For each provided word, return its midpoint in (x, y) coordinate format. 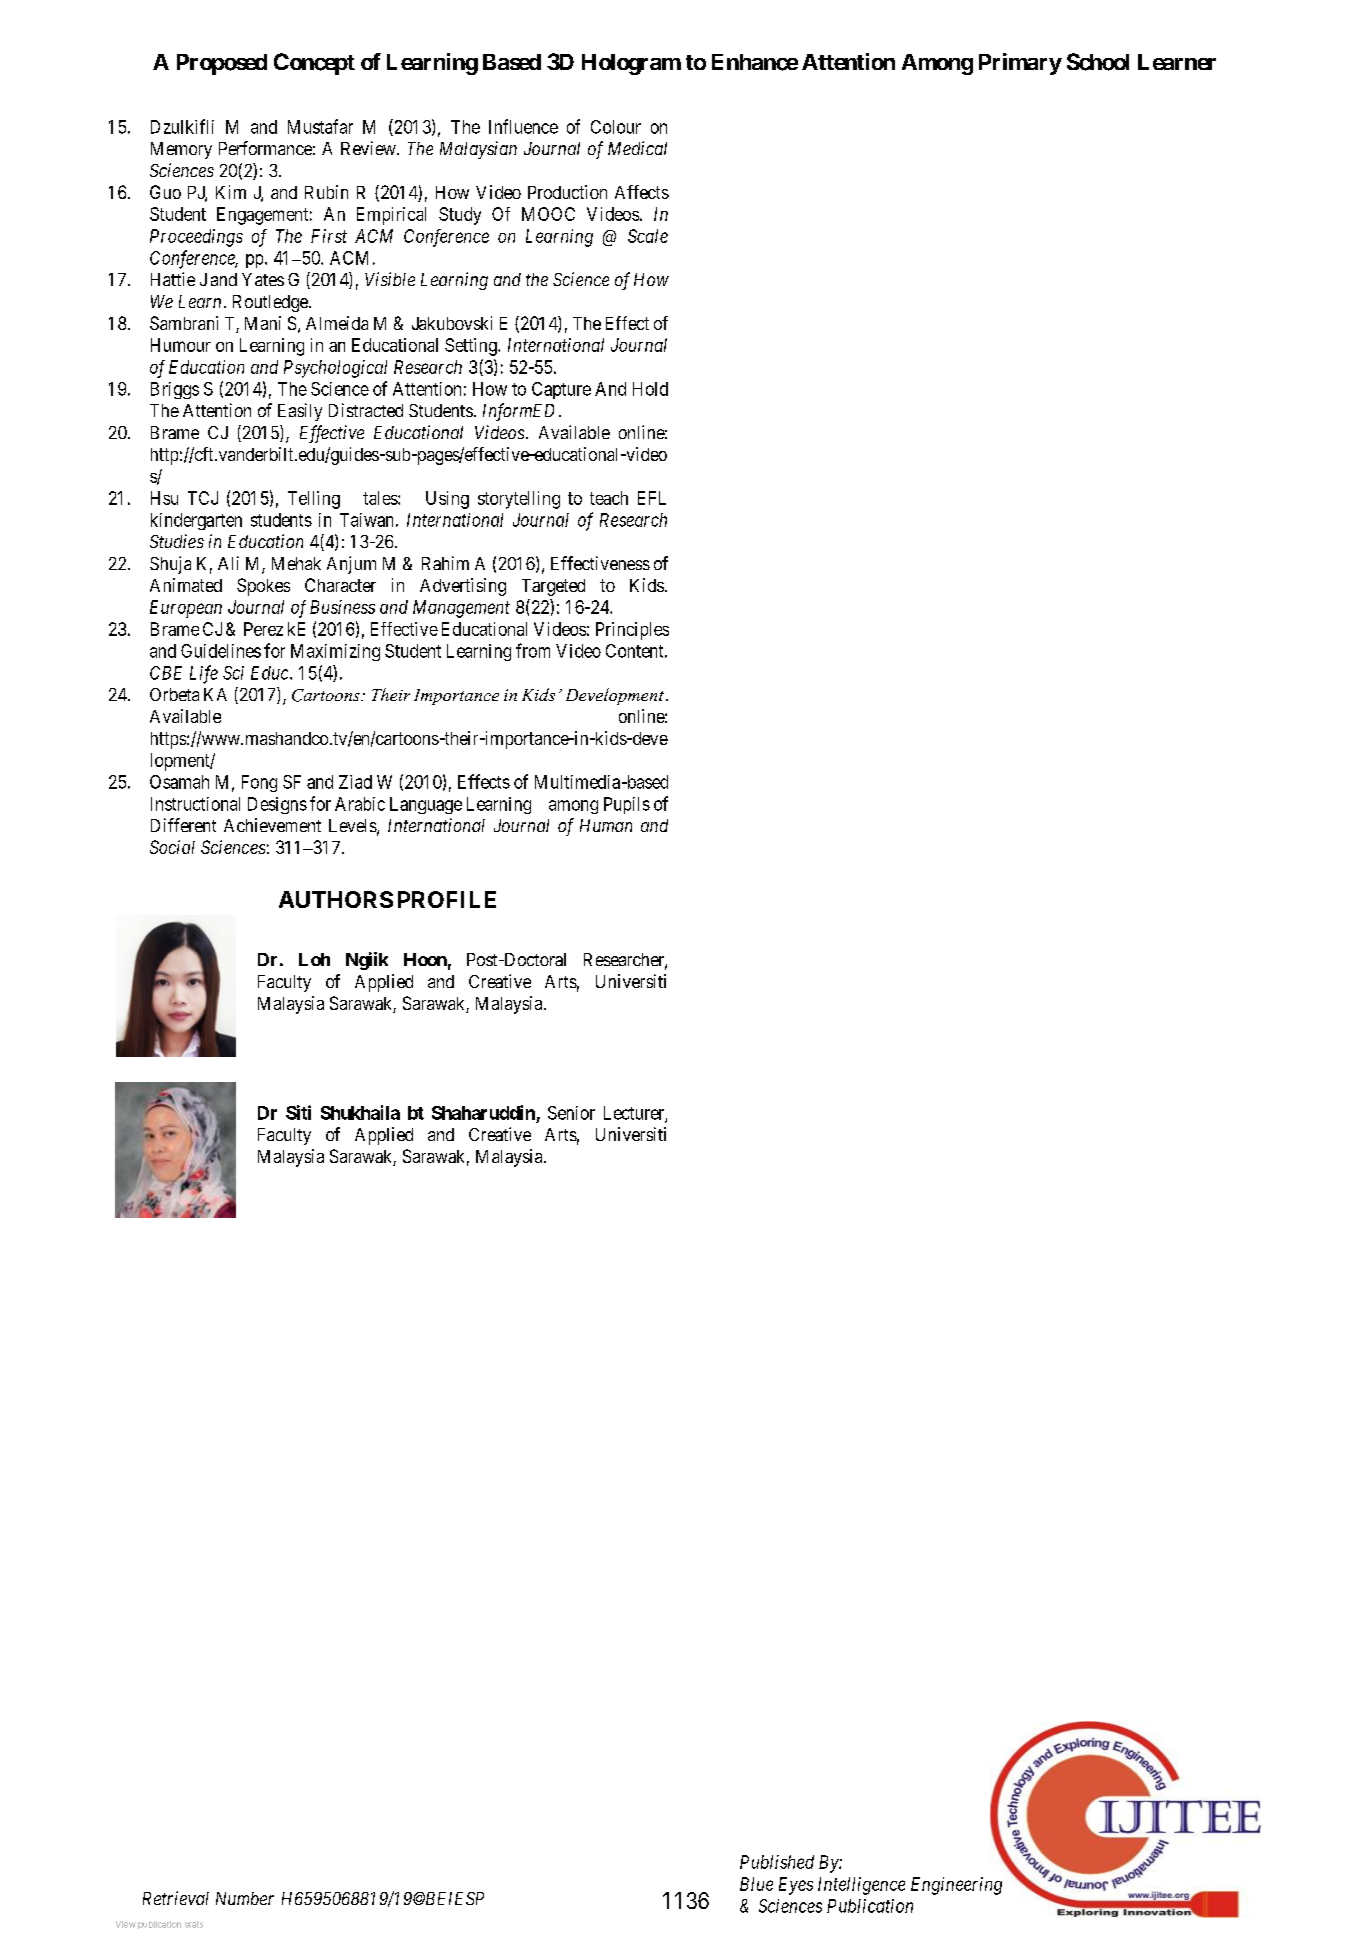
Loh (314, 959)
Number (245, 1898)
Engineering (956, 1886)
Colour (616, 127)
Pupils (627, 805)
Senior (571, 1113)
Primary (1020, 64)
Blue (756, 1884)
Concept (314, 64)
